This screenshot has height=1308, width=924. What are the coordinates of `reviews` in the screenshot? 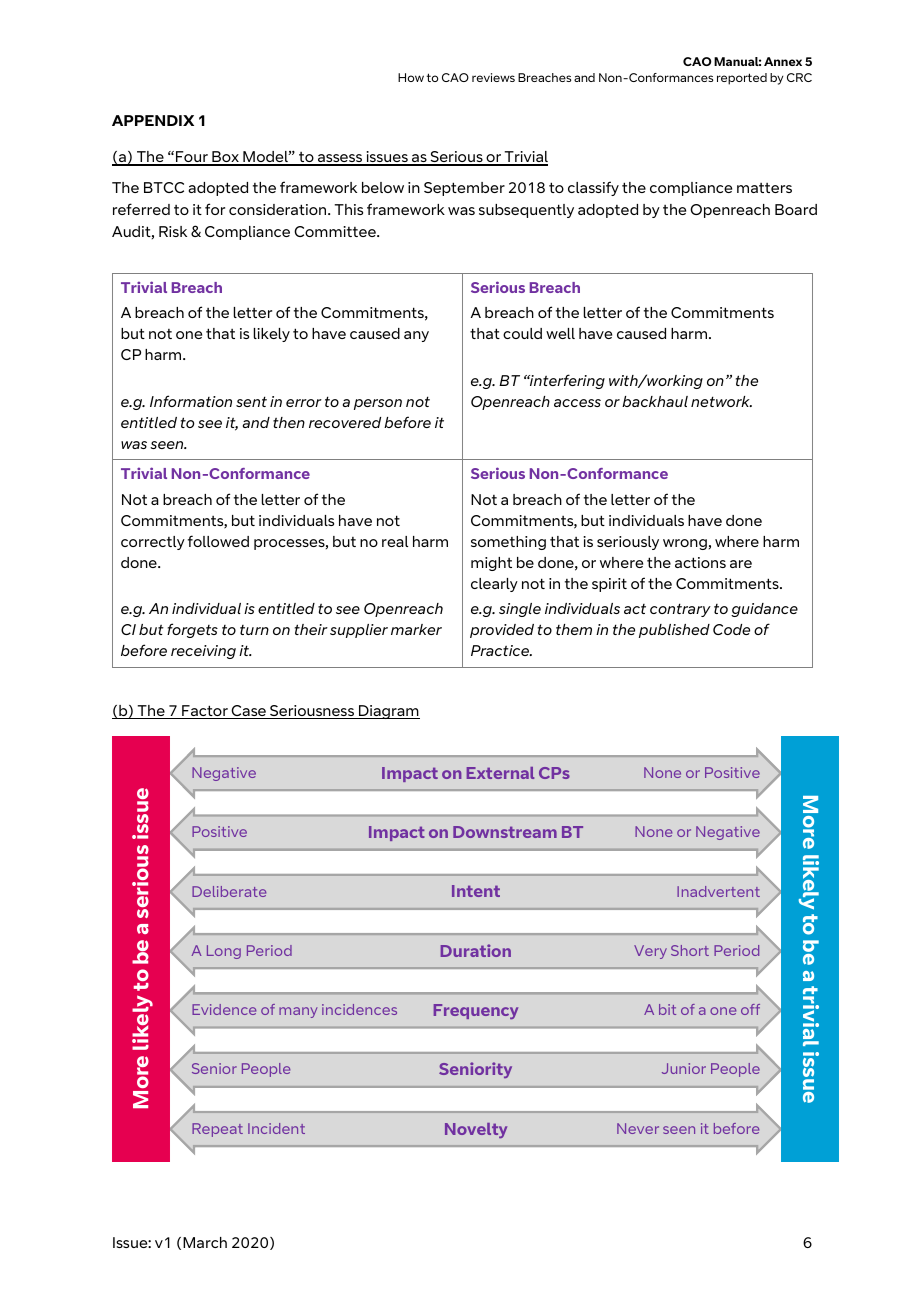 It's located at (493, 77).
